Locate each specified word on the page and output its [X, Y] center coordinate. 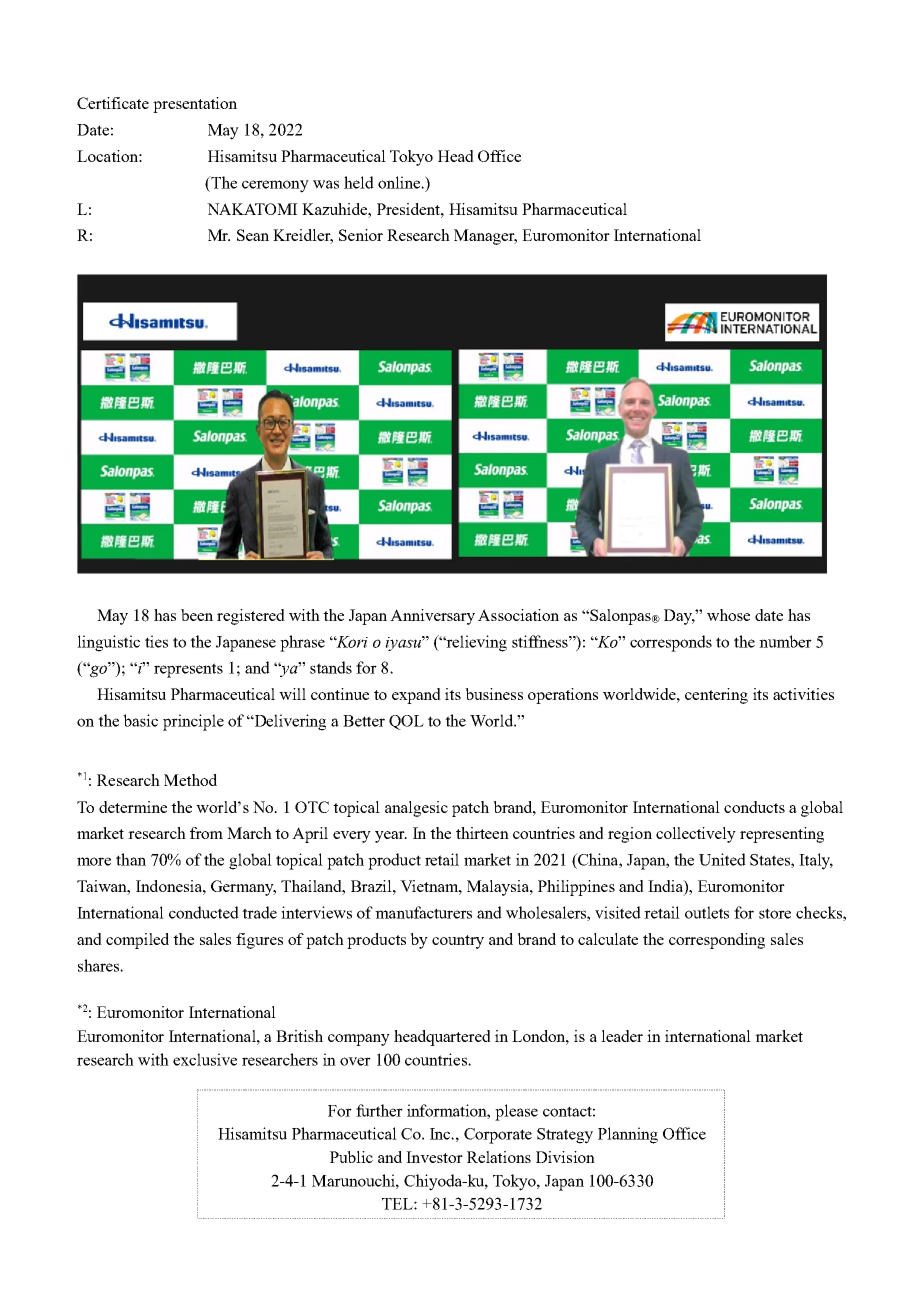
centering [716, 696]
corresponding [717, 941]
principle [193, 722]
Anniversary [432, 617]
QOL [406, 722]
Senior [361, 235]
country [458, 942]
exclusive [205, 1059]
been [197, 615]
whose [728, 615]
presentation [195, 105]
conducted [204, 912]
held [359, 182]
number [785, 641]
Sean [253, 235]
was [326, 184]
